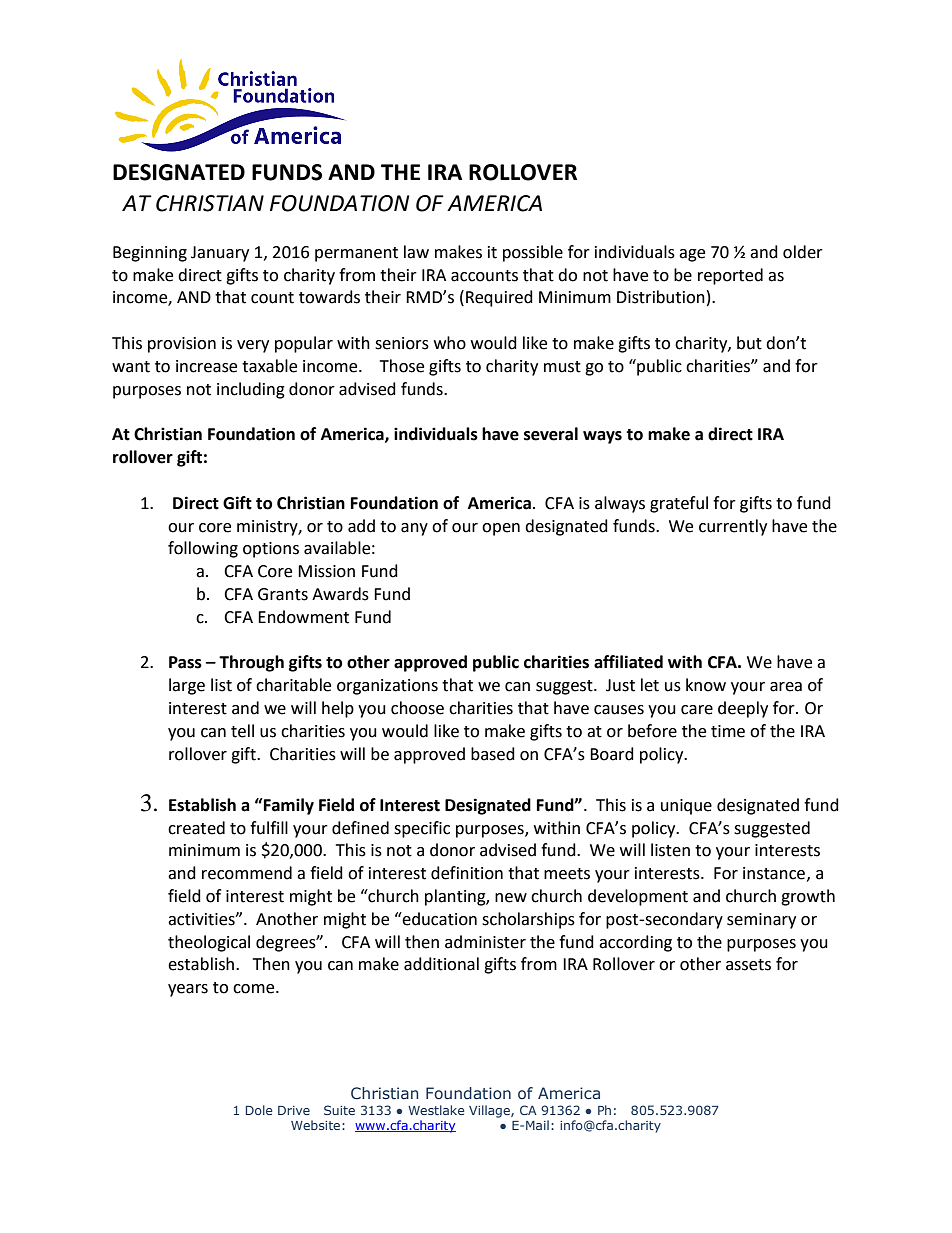 Image resolution: width=952 pixels, height=1233 pixels. Describe the element at coordinates (220, 254) in the document. I see `January` at that location.
